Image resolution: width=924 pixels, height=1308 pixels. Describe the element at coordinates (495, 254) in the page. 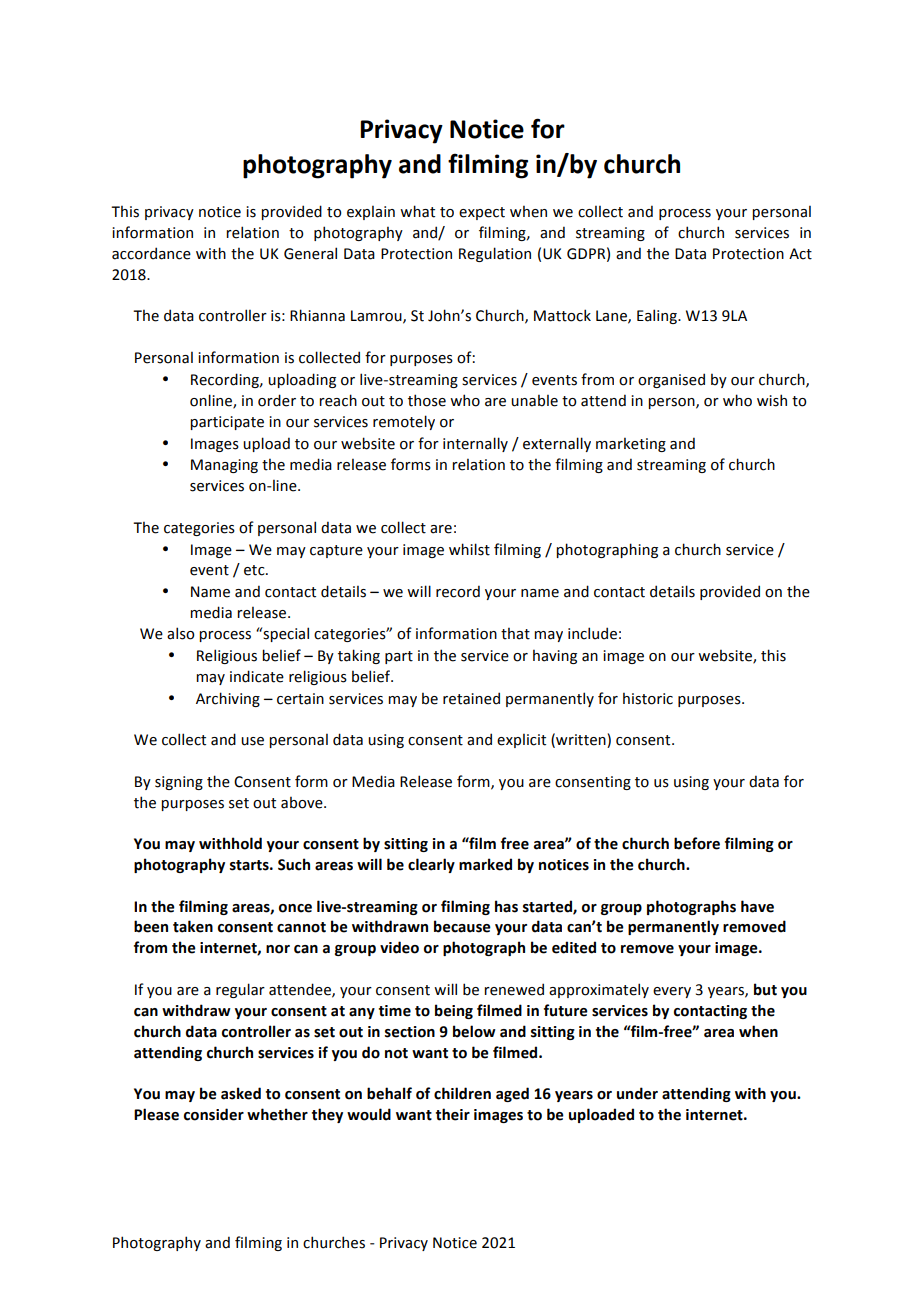

I see `Regulation` at that location.
